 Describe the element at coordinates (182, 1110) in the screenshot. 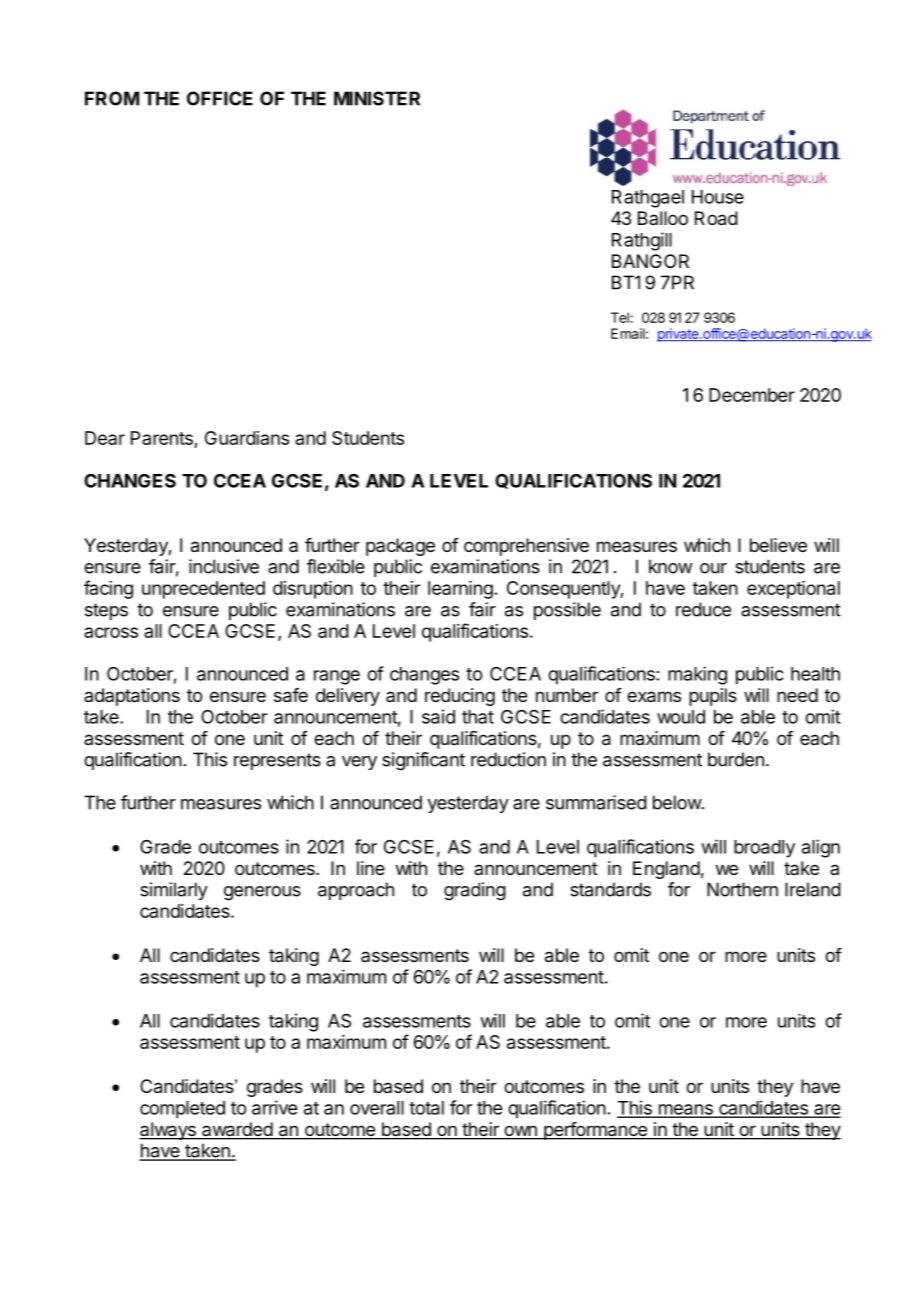

I see `completed` at that location.
